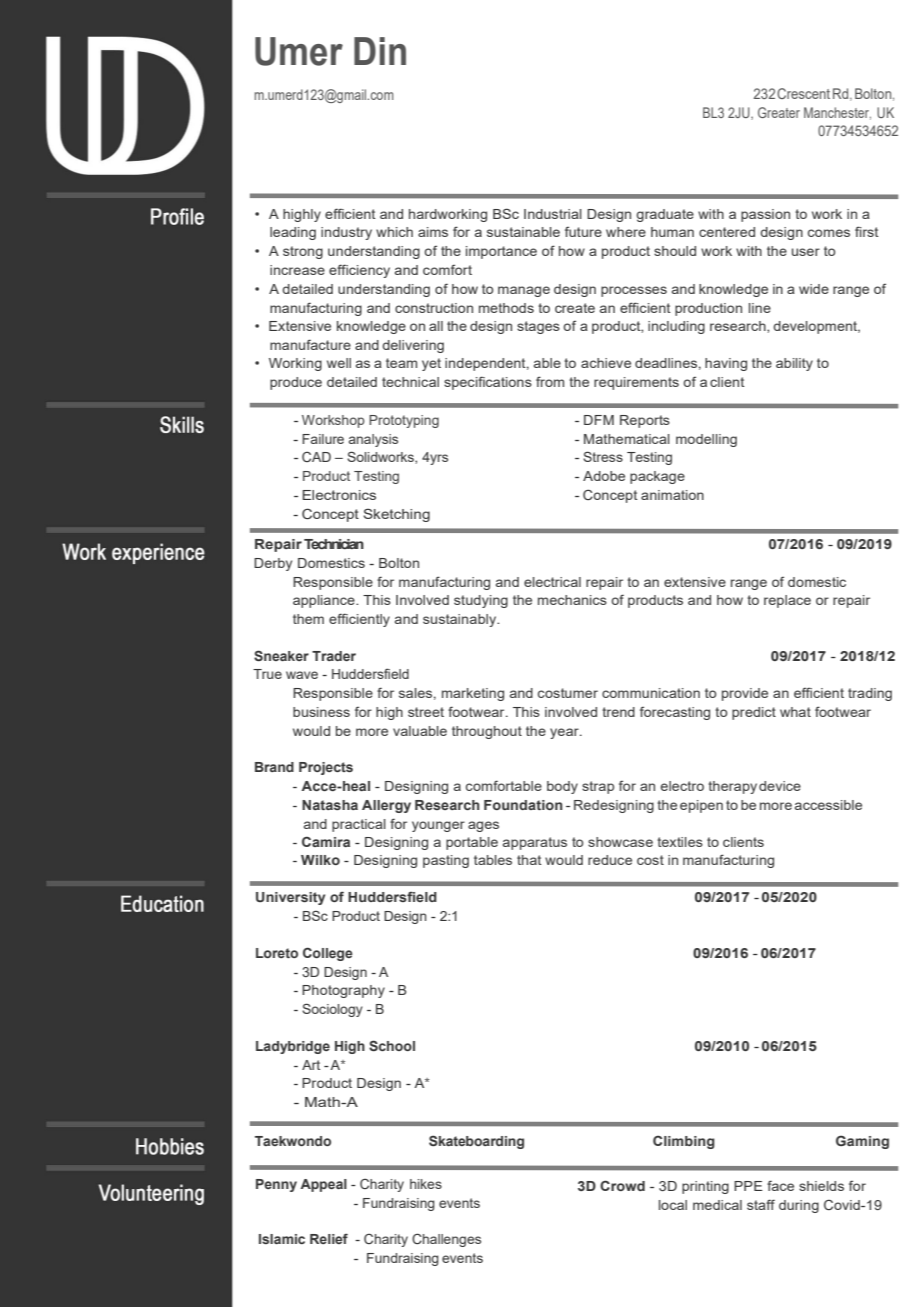  Describe the element at coordinates (323, 1185) in the page. I see `Appeal` at that location.
